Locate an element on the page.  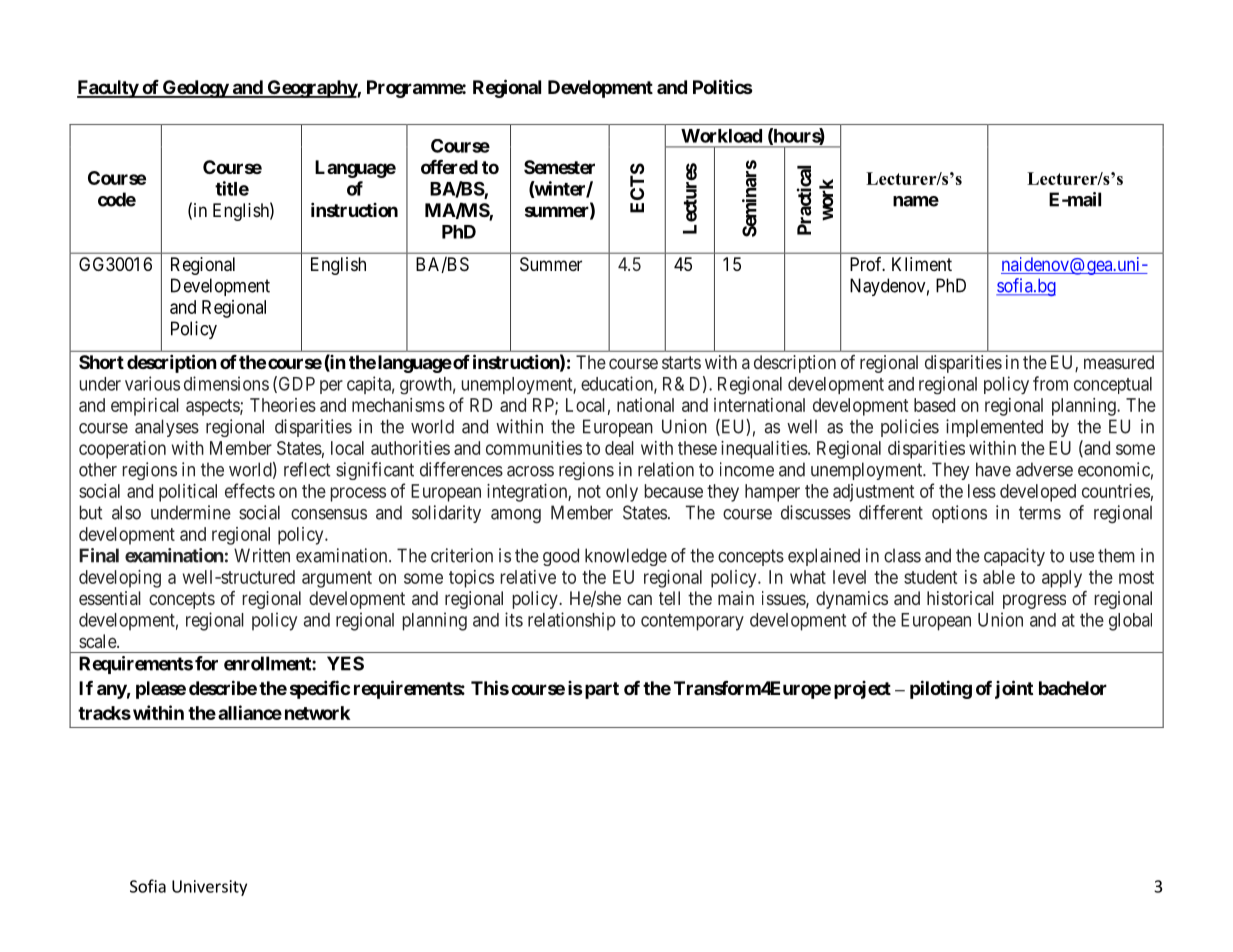
political is located at coordinates (188, 493).
